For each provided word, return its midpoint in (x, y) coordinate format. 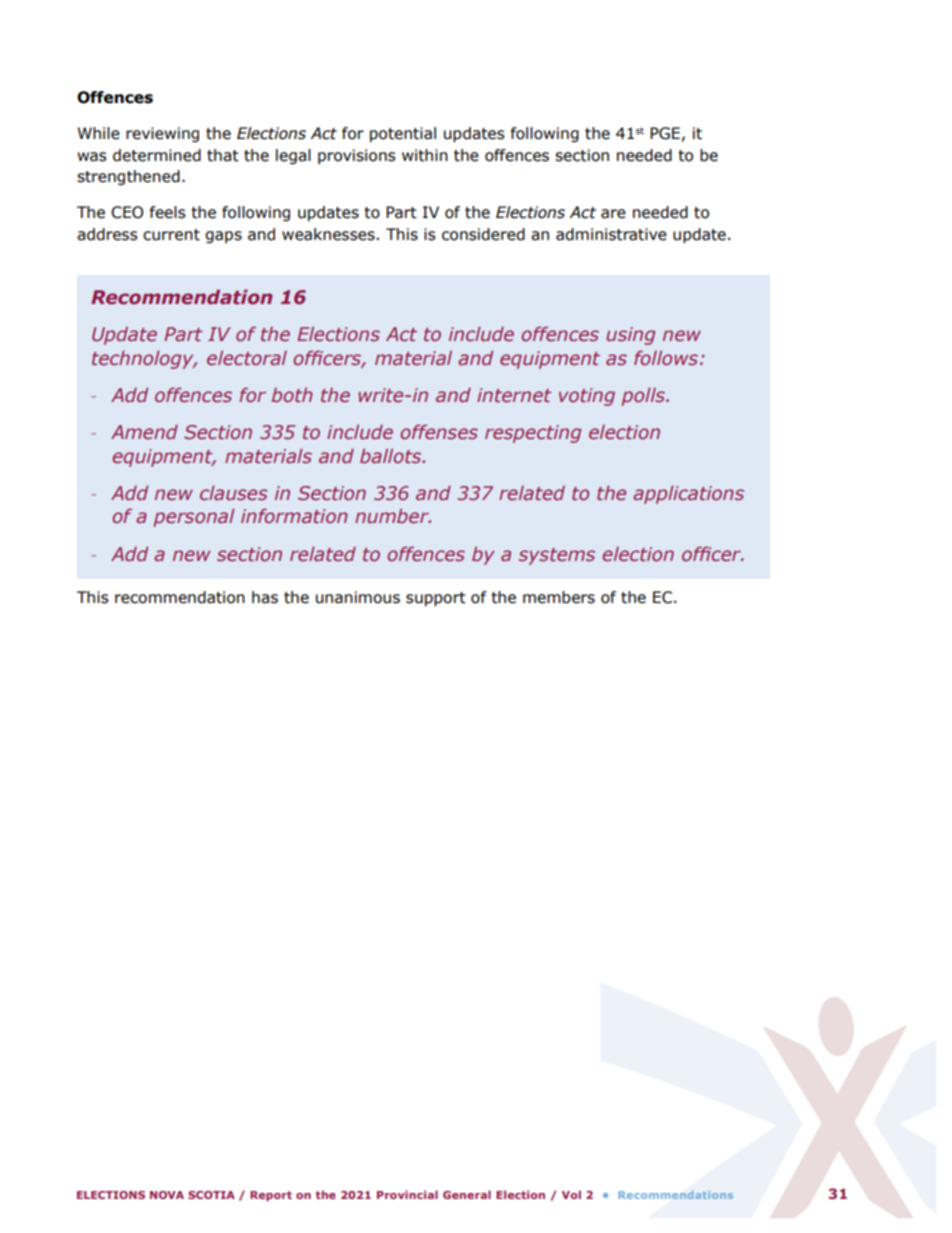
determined (157, 155)
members (559, 597)
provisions (357, 156)
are (613, 214)
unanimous (358, 597)
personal (194, 517)
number (393, 516)
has (265, 597)
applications (688, 494)
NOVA (167, 1195)
